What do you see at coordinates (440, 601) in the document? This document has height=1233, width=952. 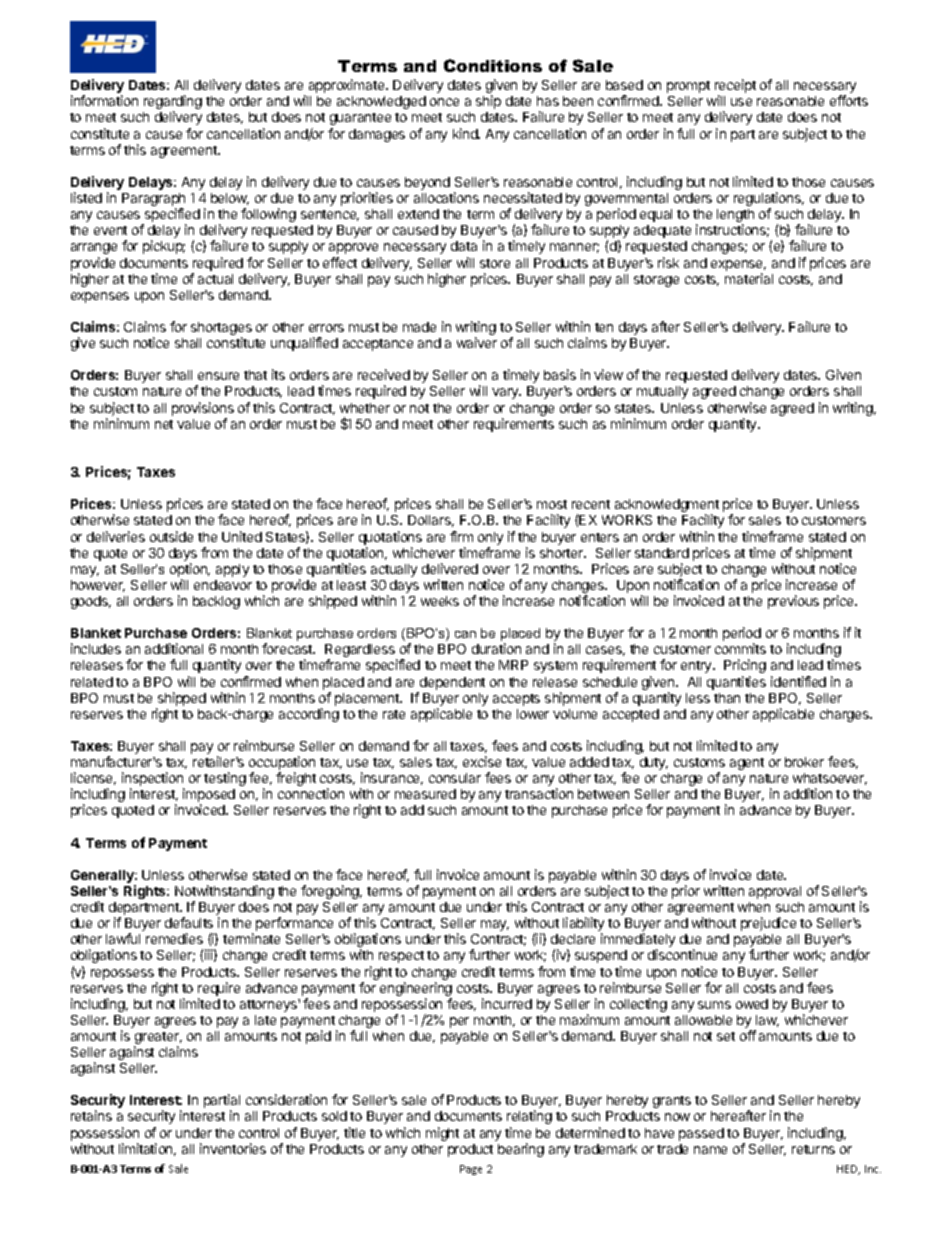 I see `weeks` at bounding box center [440, 601].
